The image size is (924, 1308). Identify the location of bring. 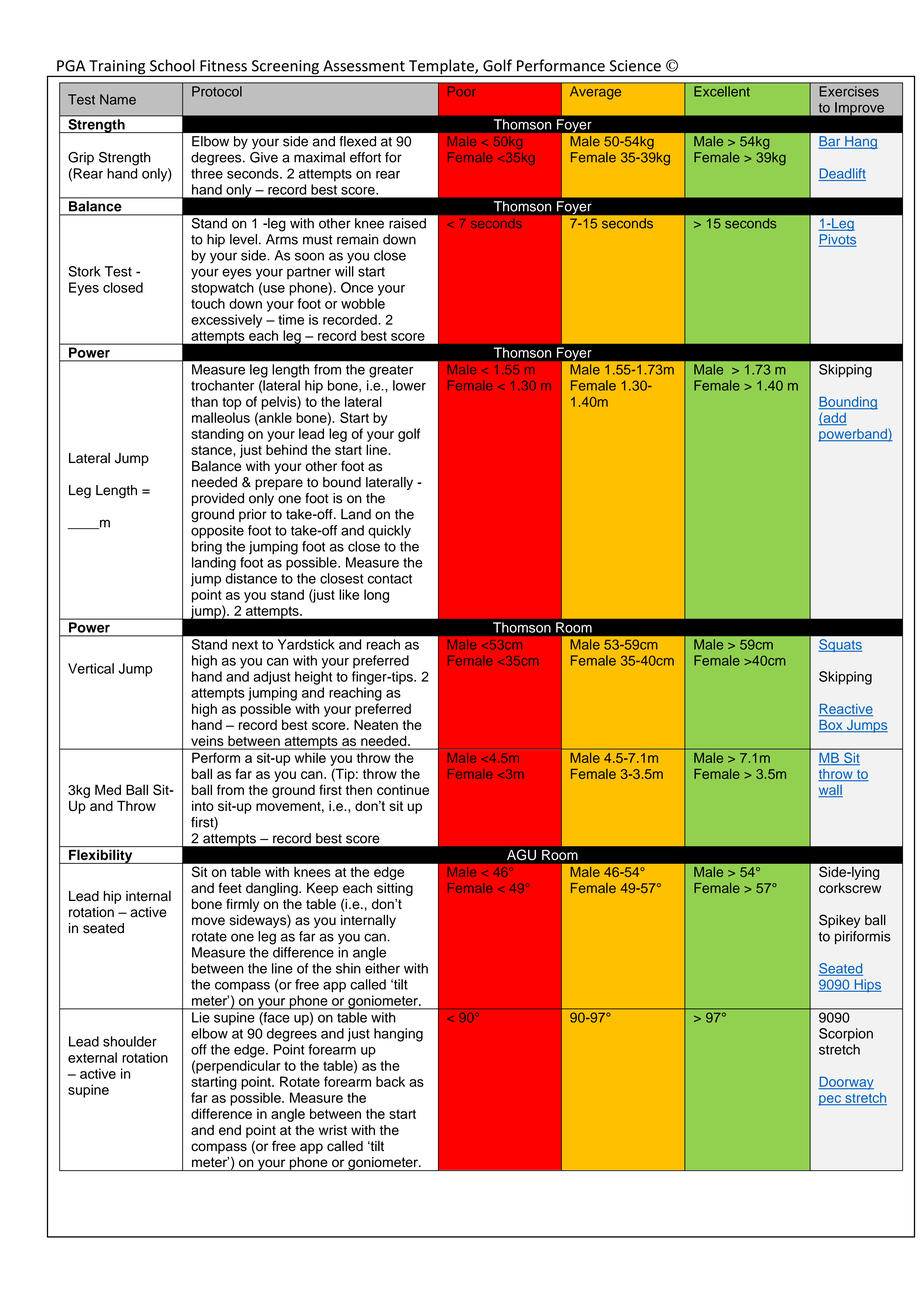
(207, 548).
